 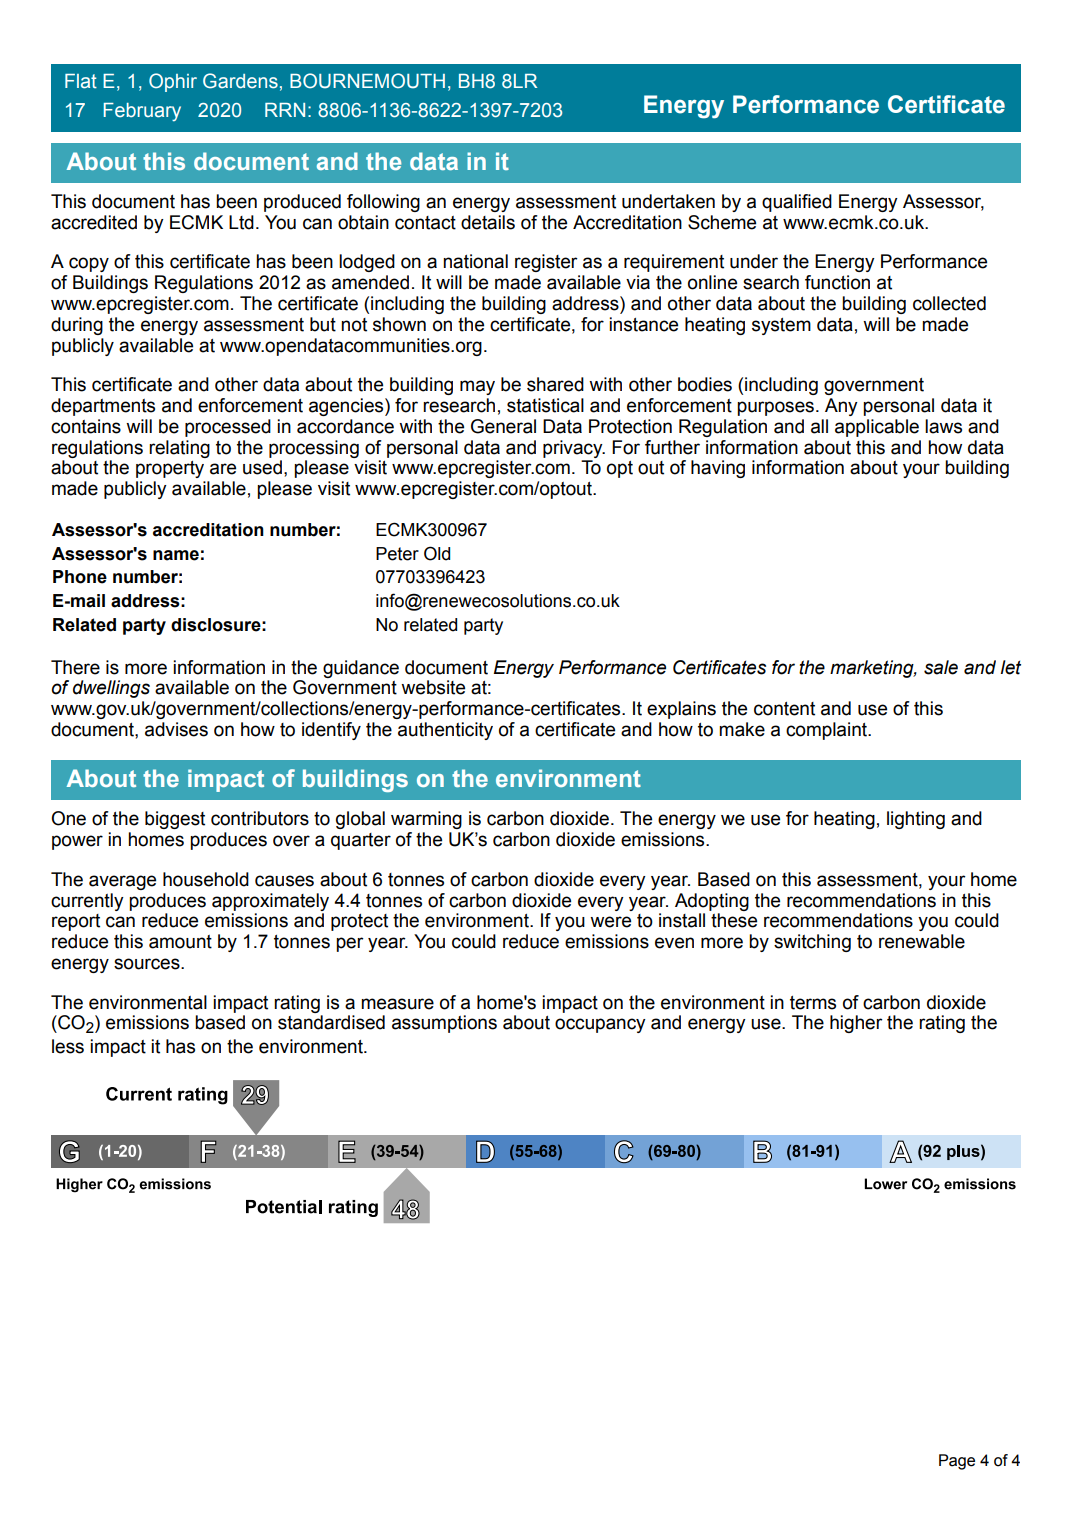 I want to click on details, so click(x=488, y=222).
